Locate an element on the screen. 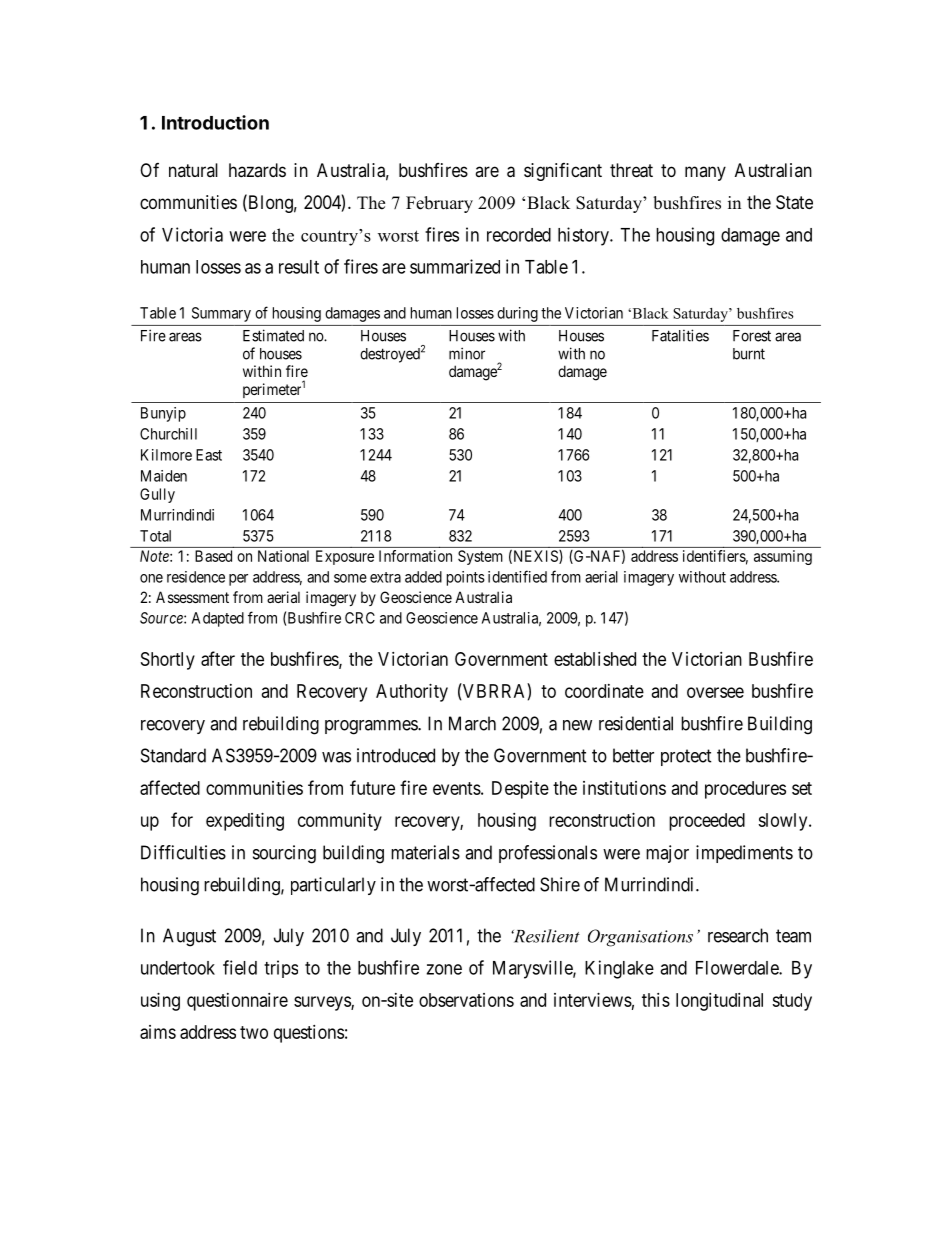 This screenshot has width=952, height=1233. hazards is located at coordinates (257, 170).
